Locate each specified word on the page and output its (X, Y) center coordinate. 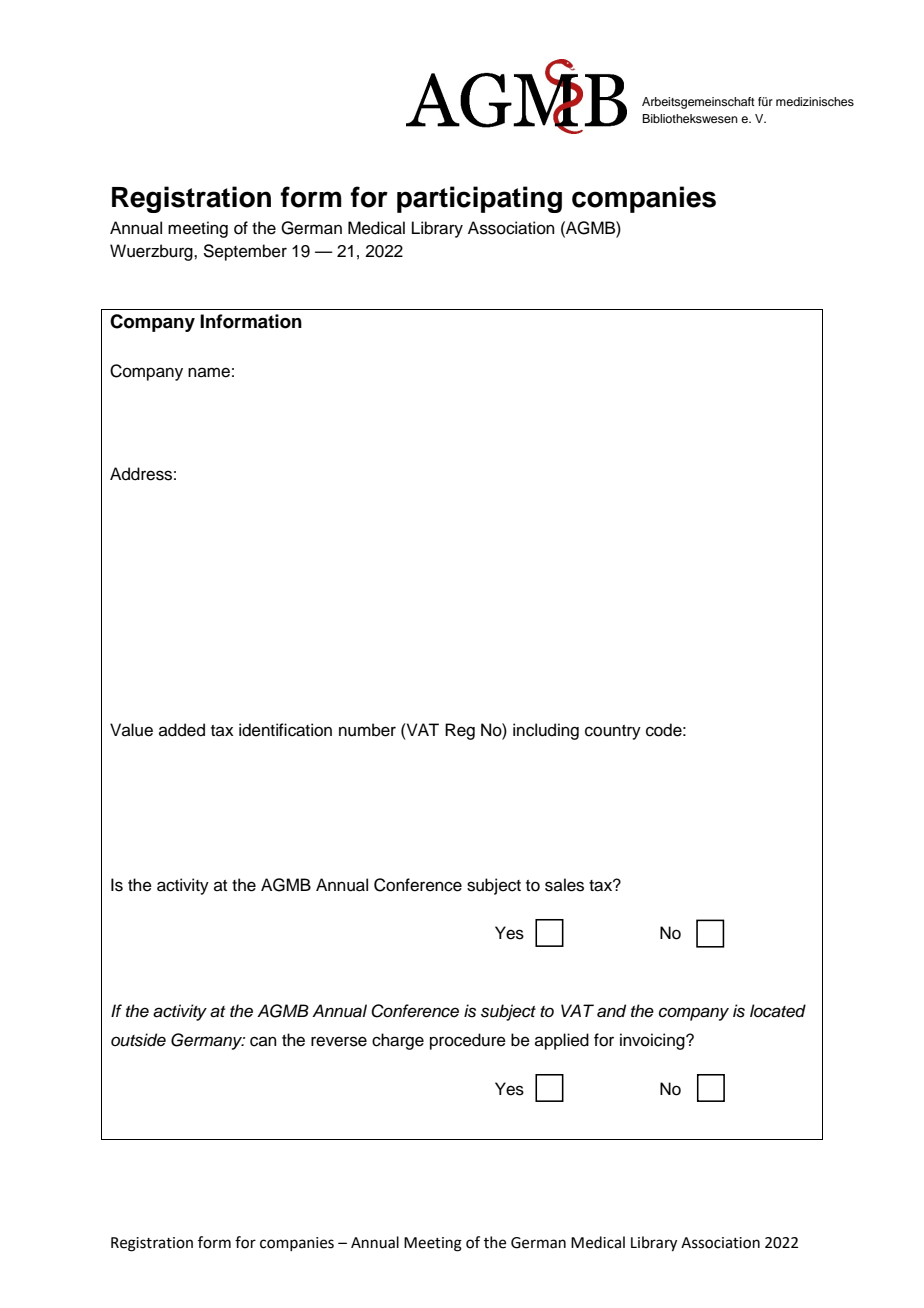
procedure (468, 1041)
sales (564, 885)
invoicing (653, 1041)
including (546, 731)
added (182, 730)
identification (285, 730)
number (367, 730)
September (245, 252)
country (613, 732)
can (263, 1041)
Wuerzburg (152, 252)
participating (479, 199)
